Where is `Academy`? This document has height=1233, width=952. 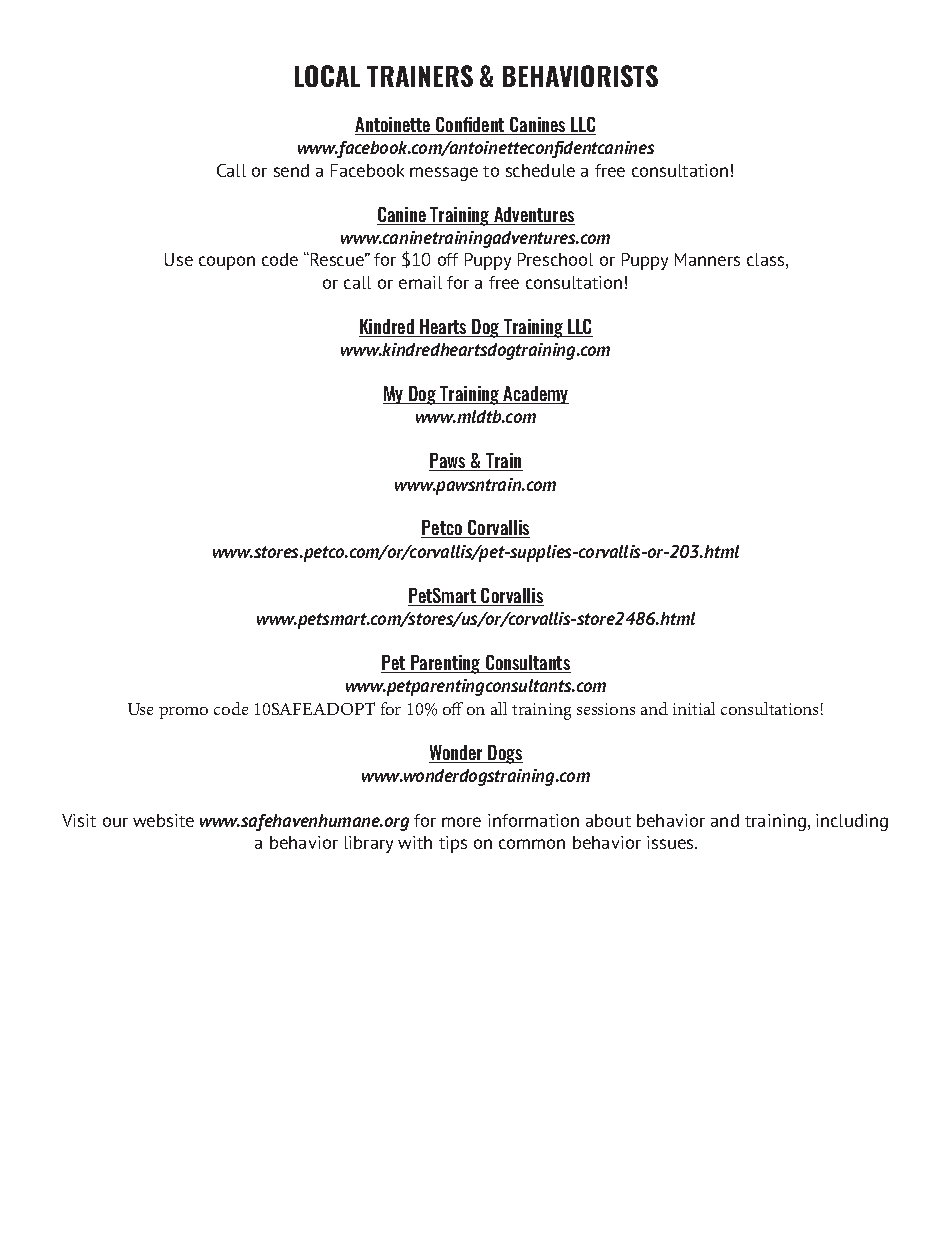 Academy is located at coordinates (535, 395).
